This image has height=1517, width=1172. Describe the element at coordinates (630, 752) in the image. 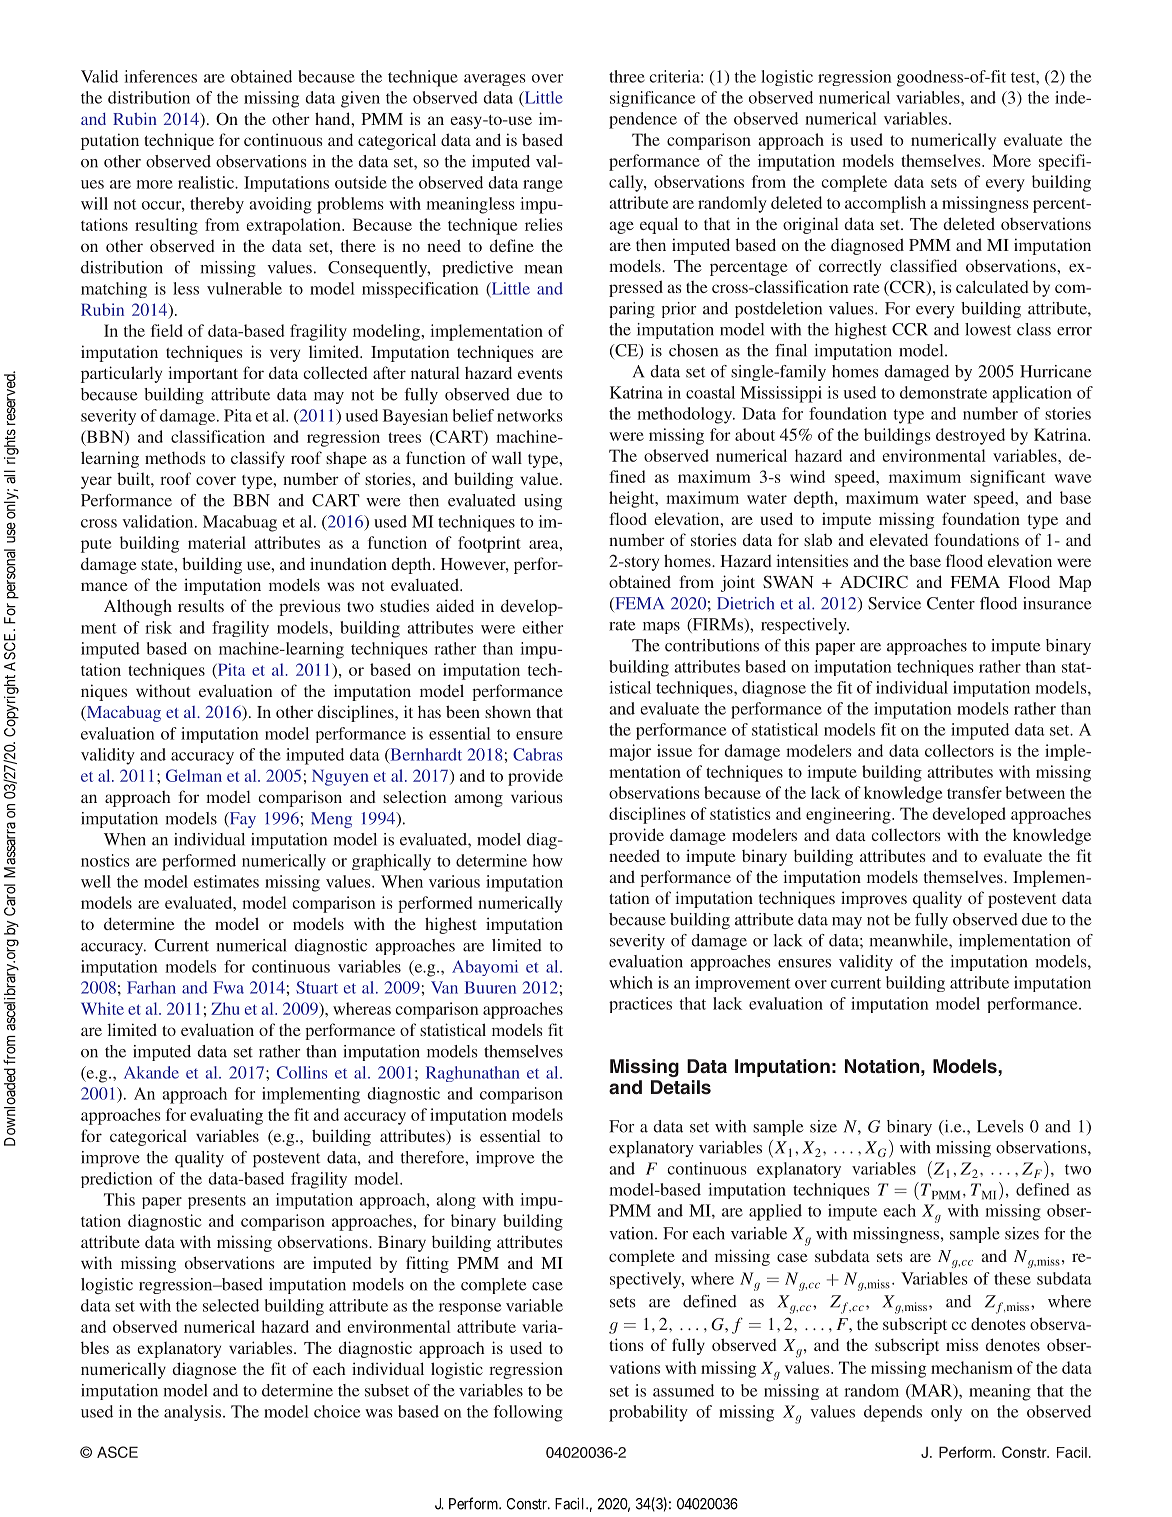

I see `major` at that location.
